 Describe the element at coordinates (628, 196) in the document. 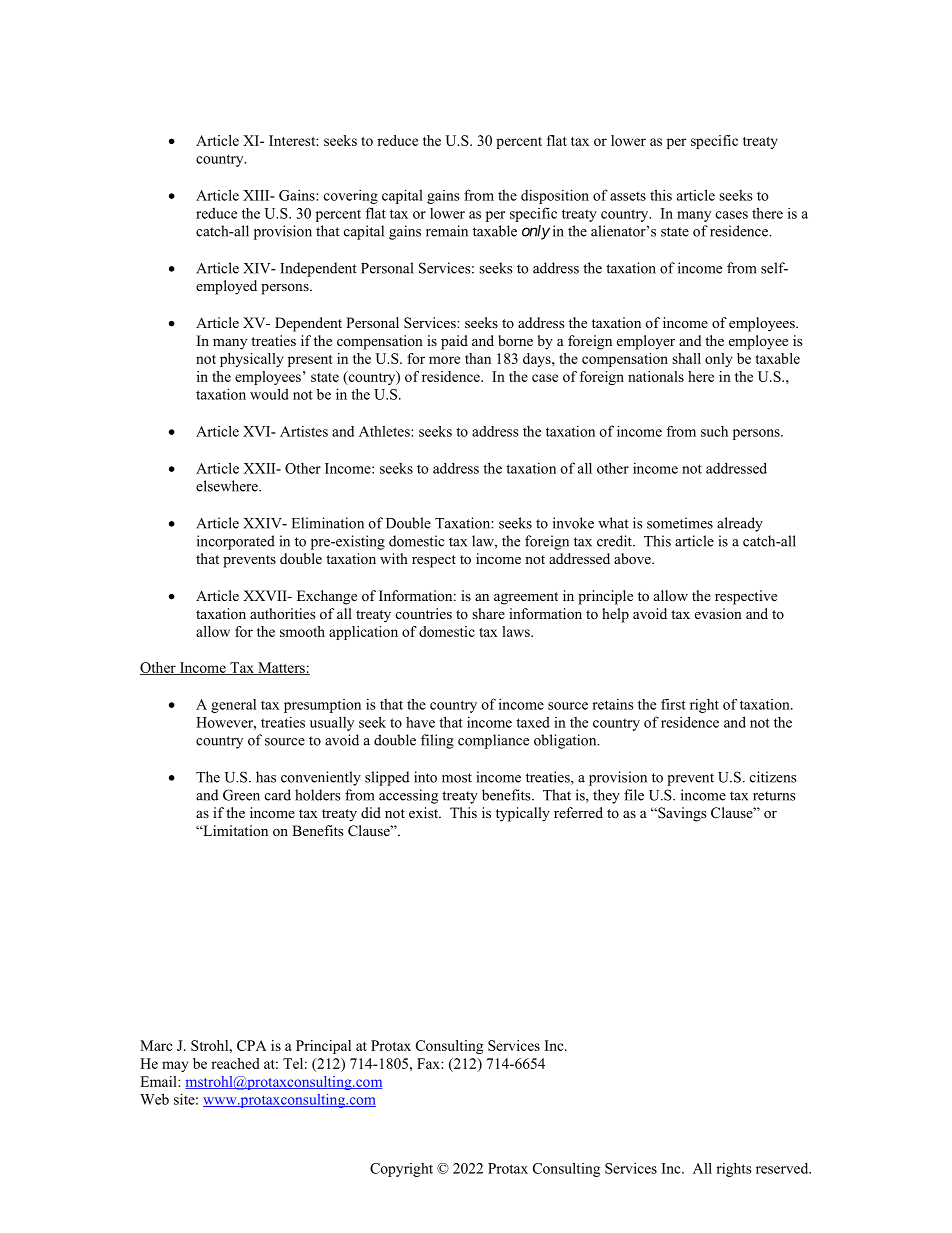

I see `assets` at that location.
